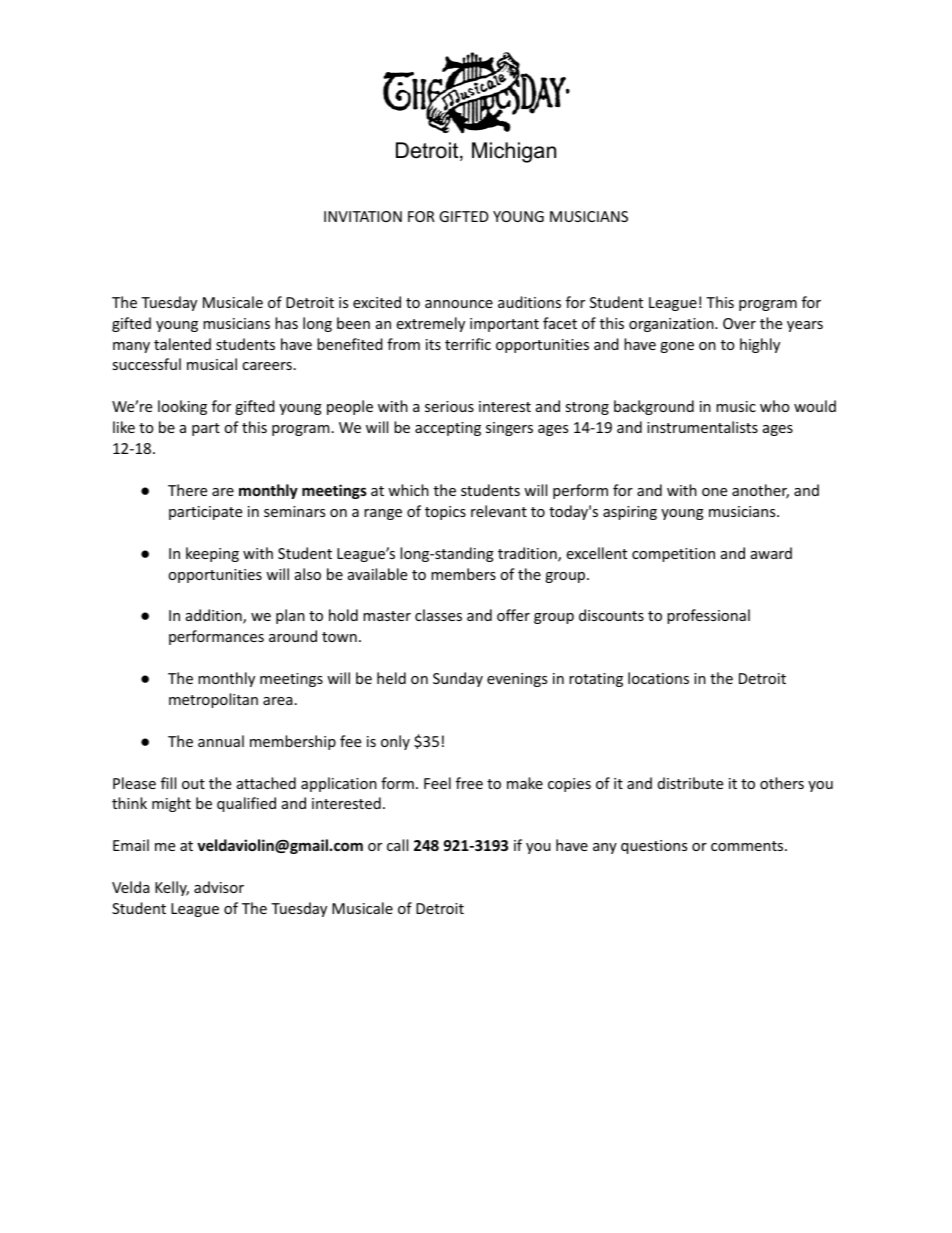  I want to click on INVITATION, so click(363, 216).
